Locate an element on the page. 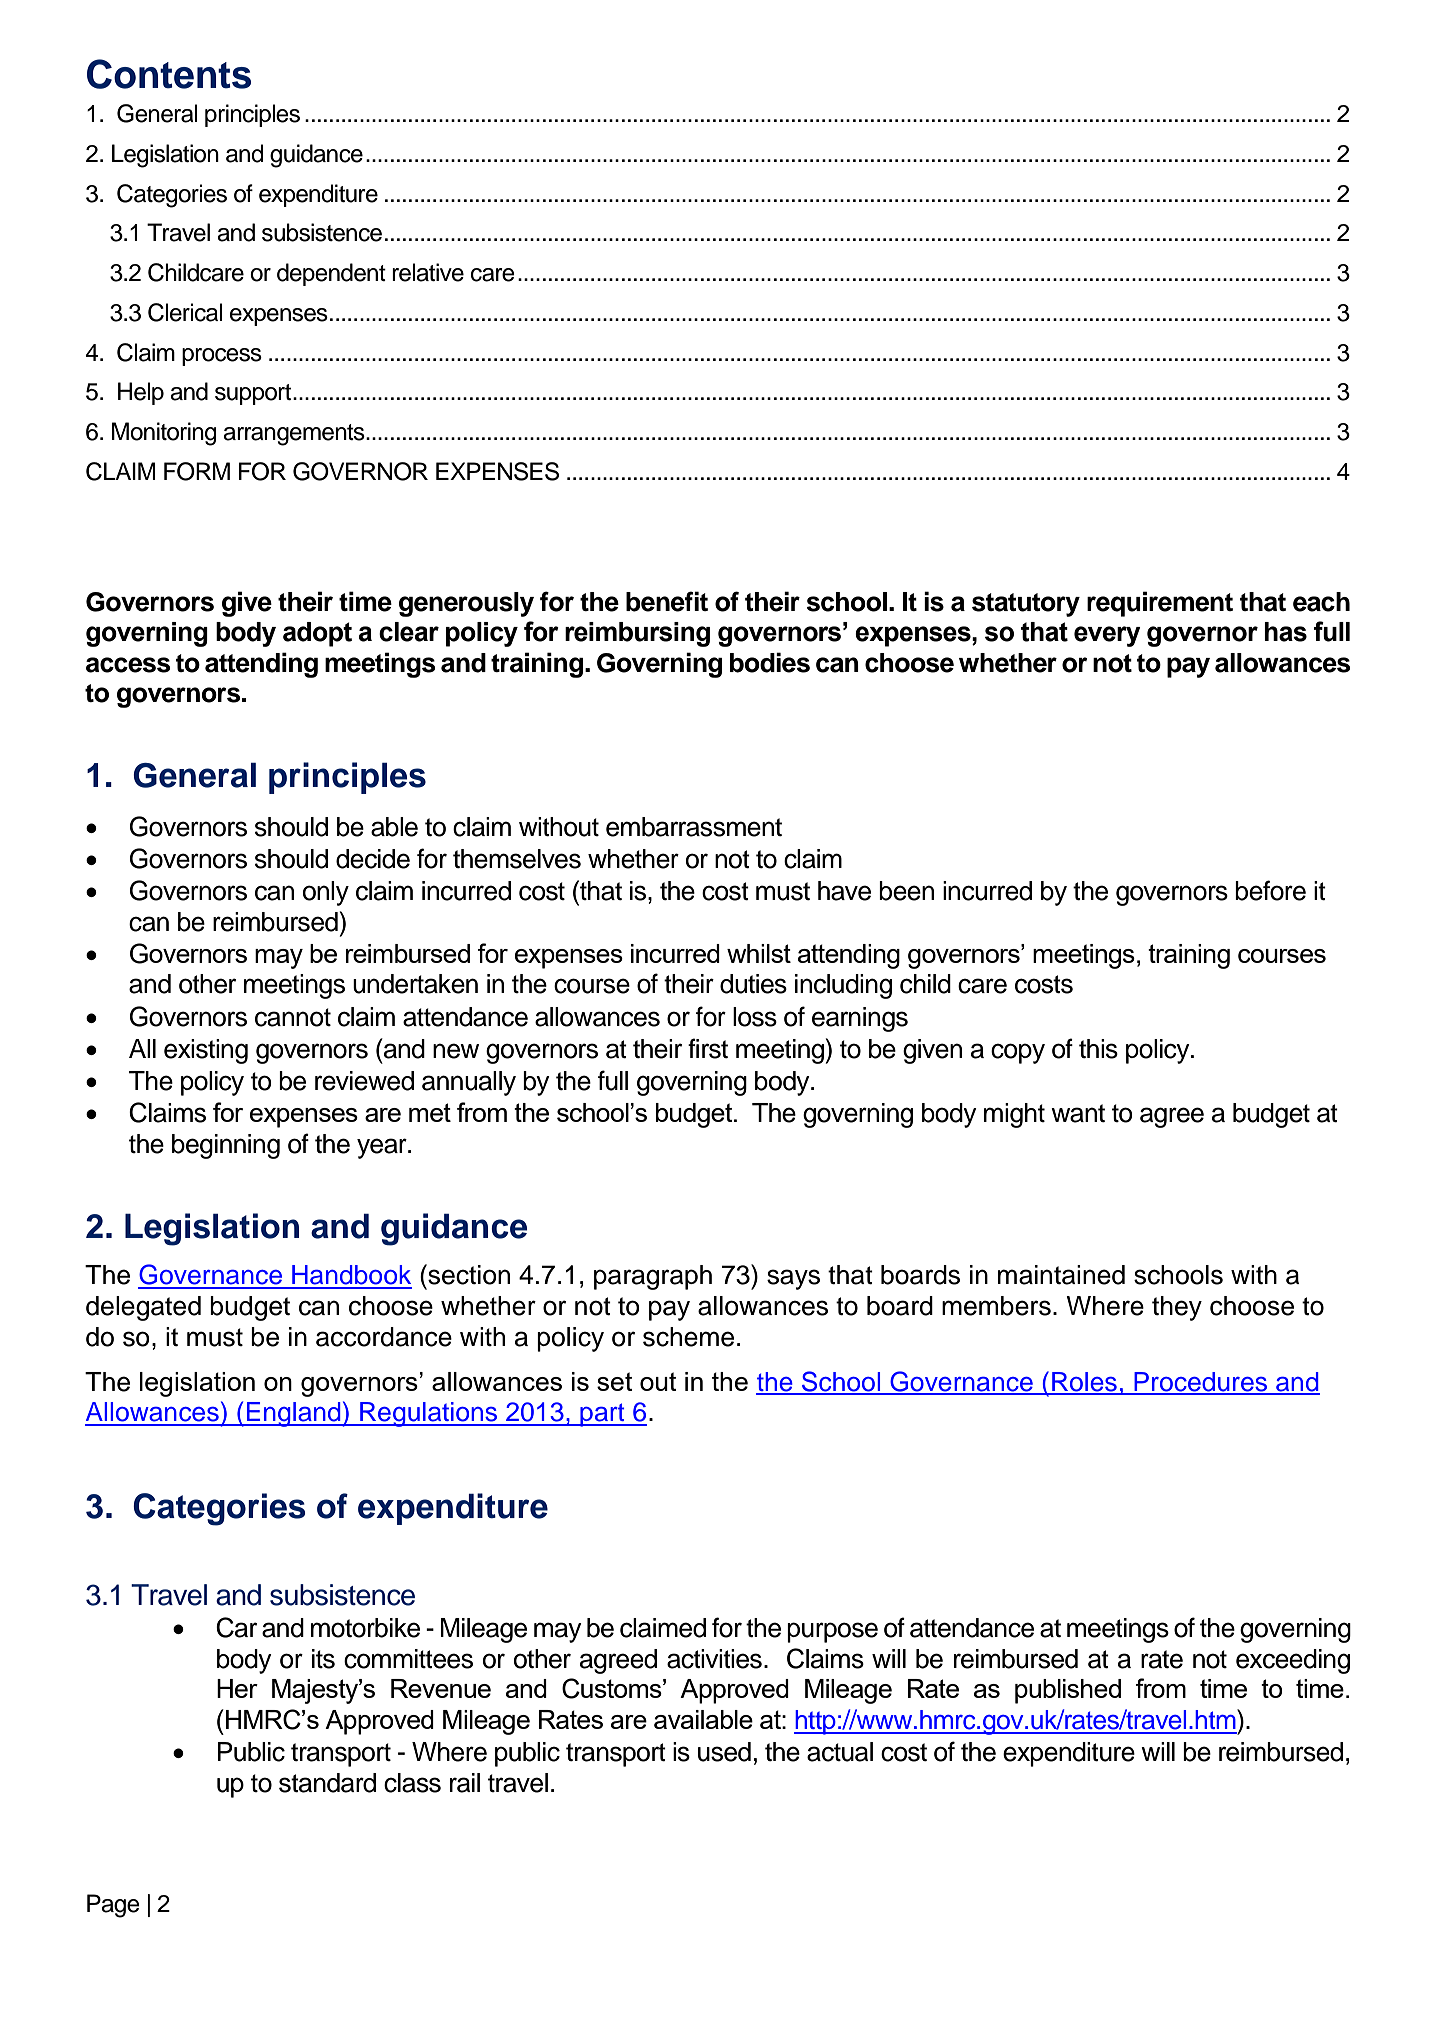 This page has width=1436, height=2030. used is located at coordinates (724, 1752).
